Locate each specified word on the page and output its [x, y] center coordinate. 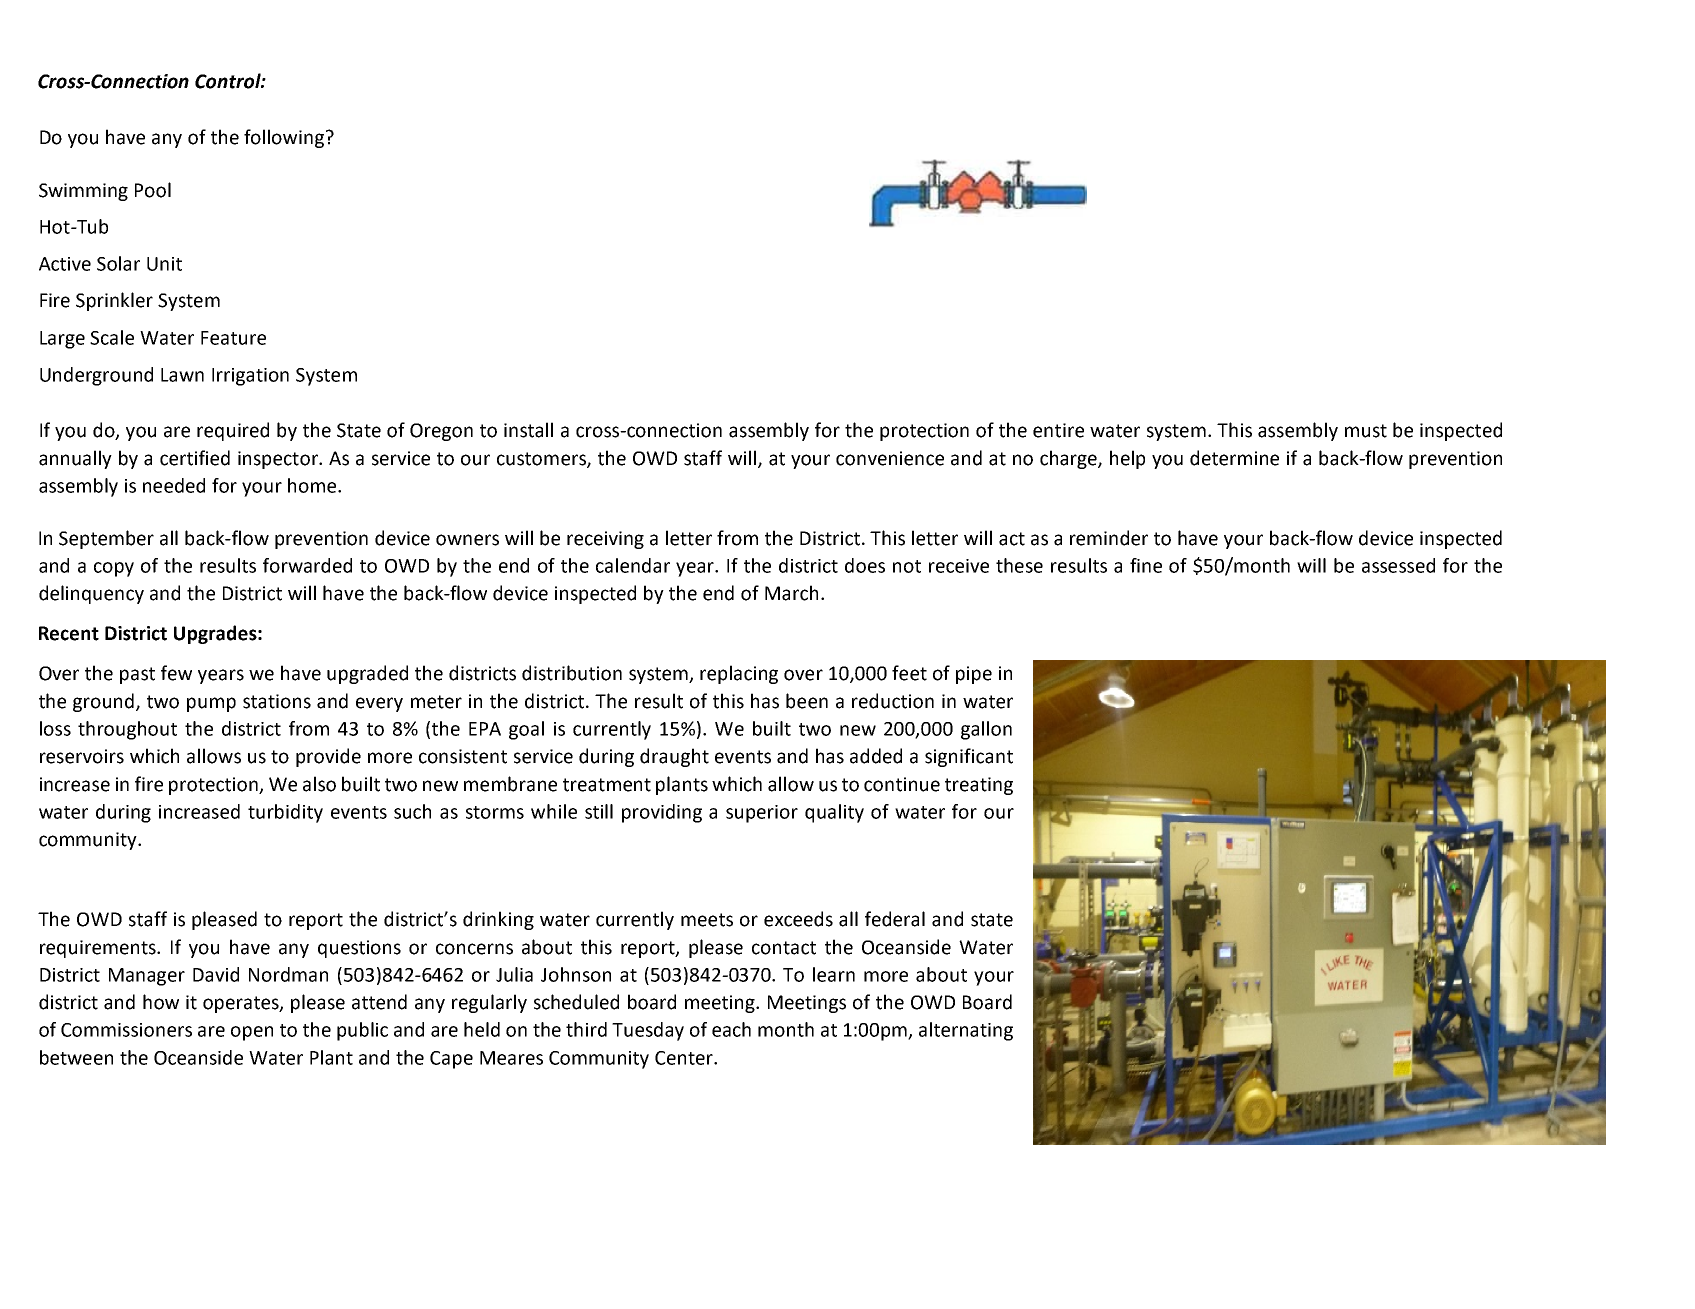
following [284, 138]
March [791, 593]
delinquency [91, 594]
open [252, 1033]
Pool [153, 190]
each [731, 1029]
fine [1146, 565]
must [1366, 431]
